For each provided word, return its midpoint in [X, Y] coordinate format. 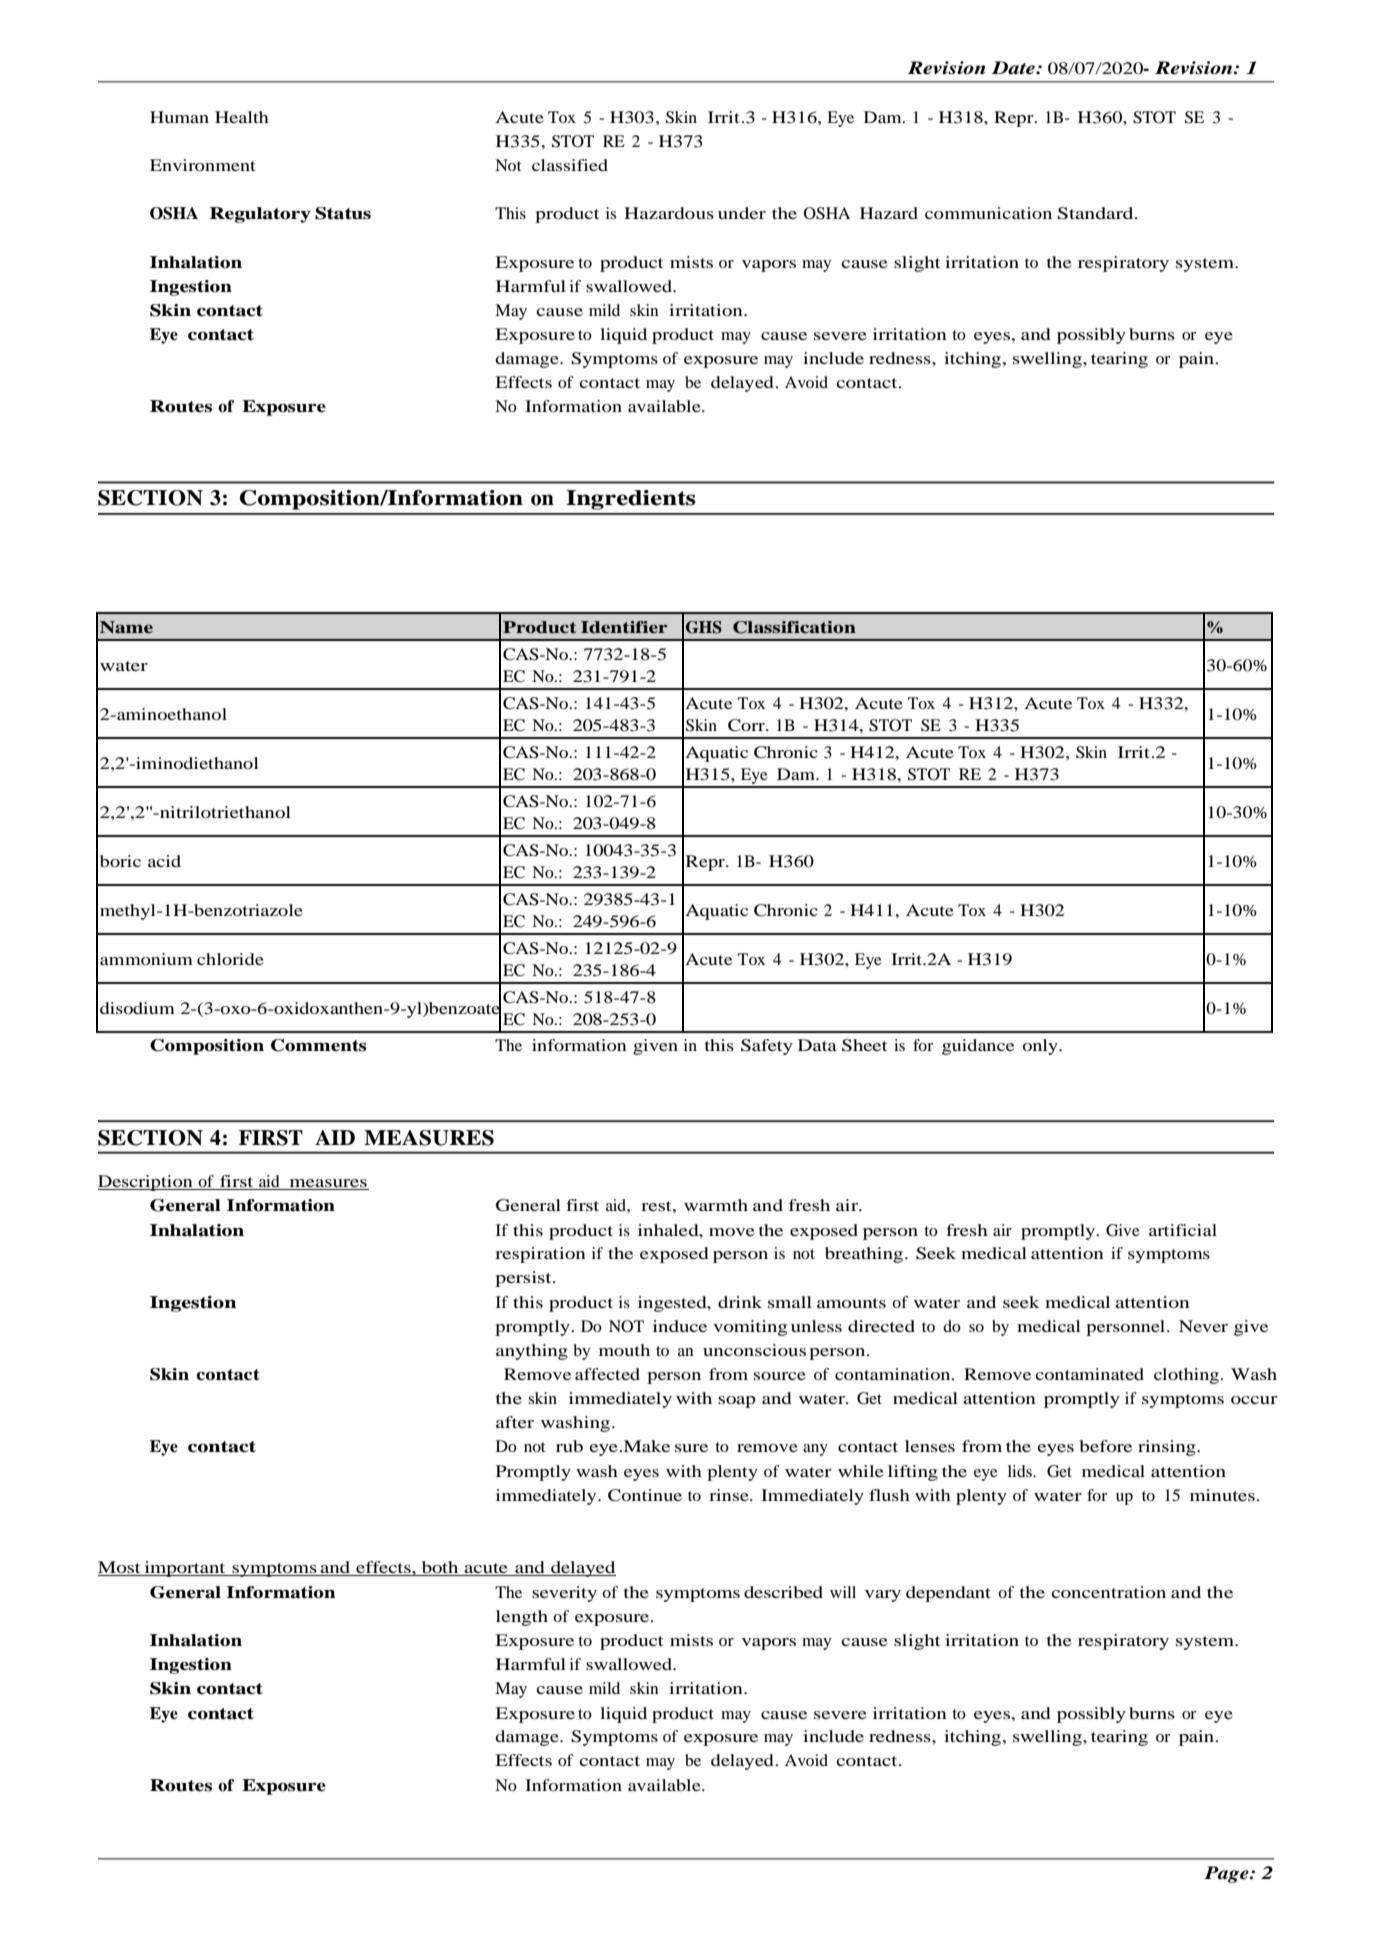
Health [242, 117]
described [783, 1592]
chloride [230, 959]
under [742, 213]
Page [1227, 1874]
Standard [1096, 213]
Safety [767, 1047]
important [185, 1569]
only [1041, 1047]
